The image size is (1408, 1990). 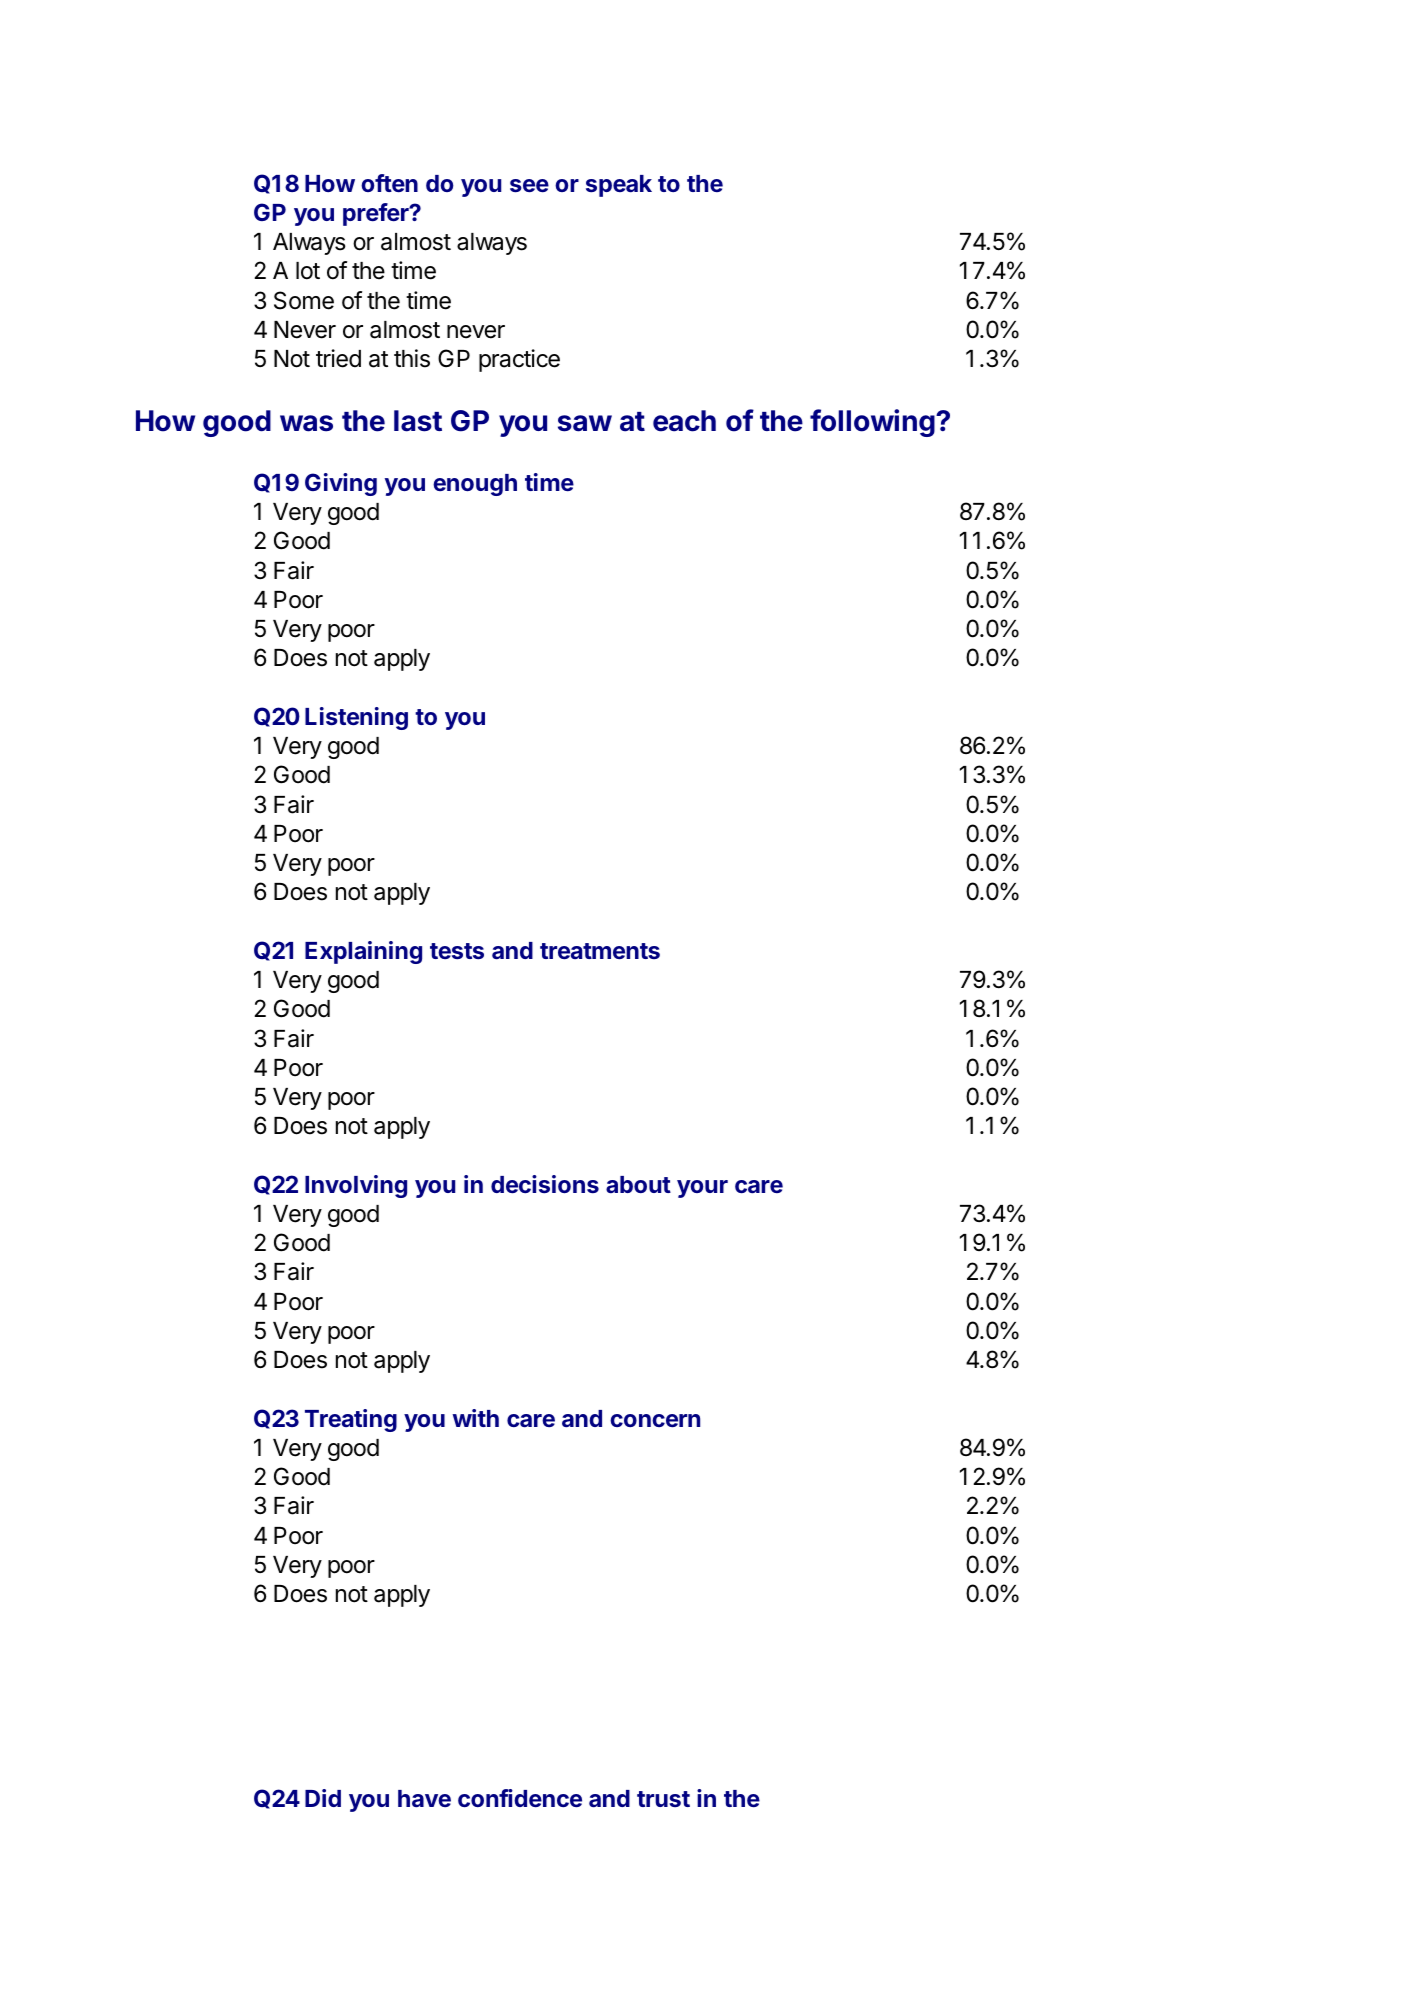 I want to click on your, so click(x=702, y=1189).
